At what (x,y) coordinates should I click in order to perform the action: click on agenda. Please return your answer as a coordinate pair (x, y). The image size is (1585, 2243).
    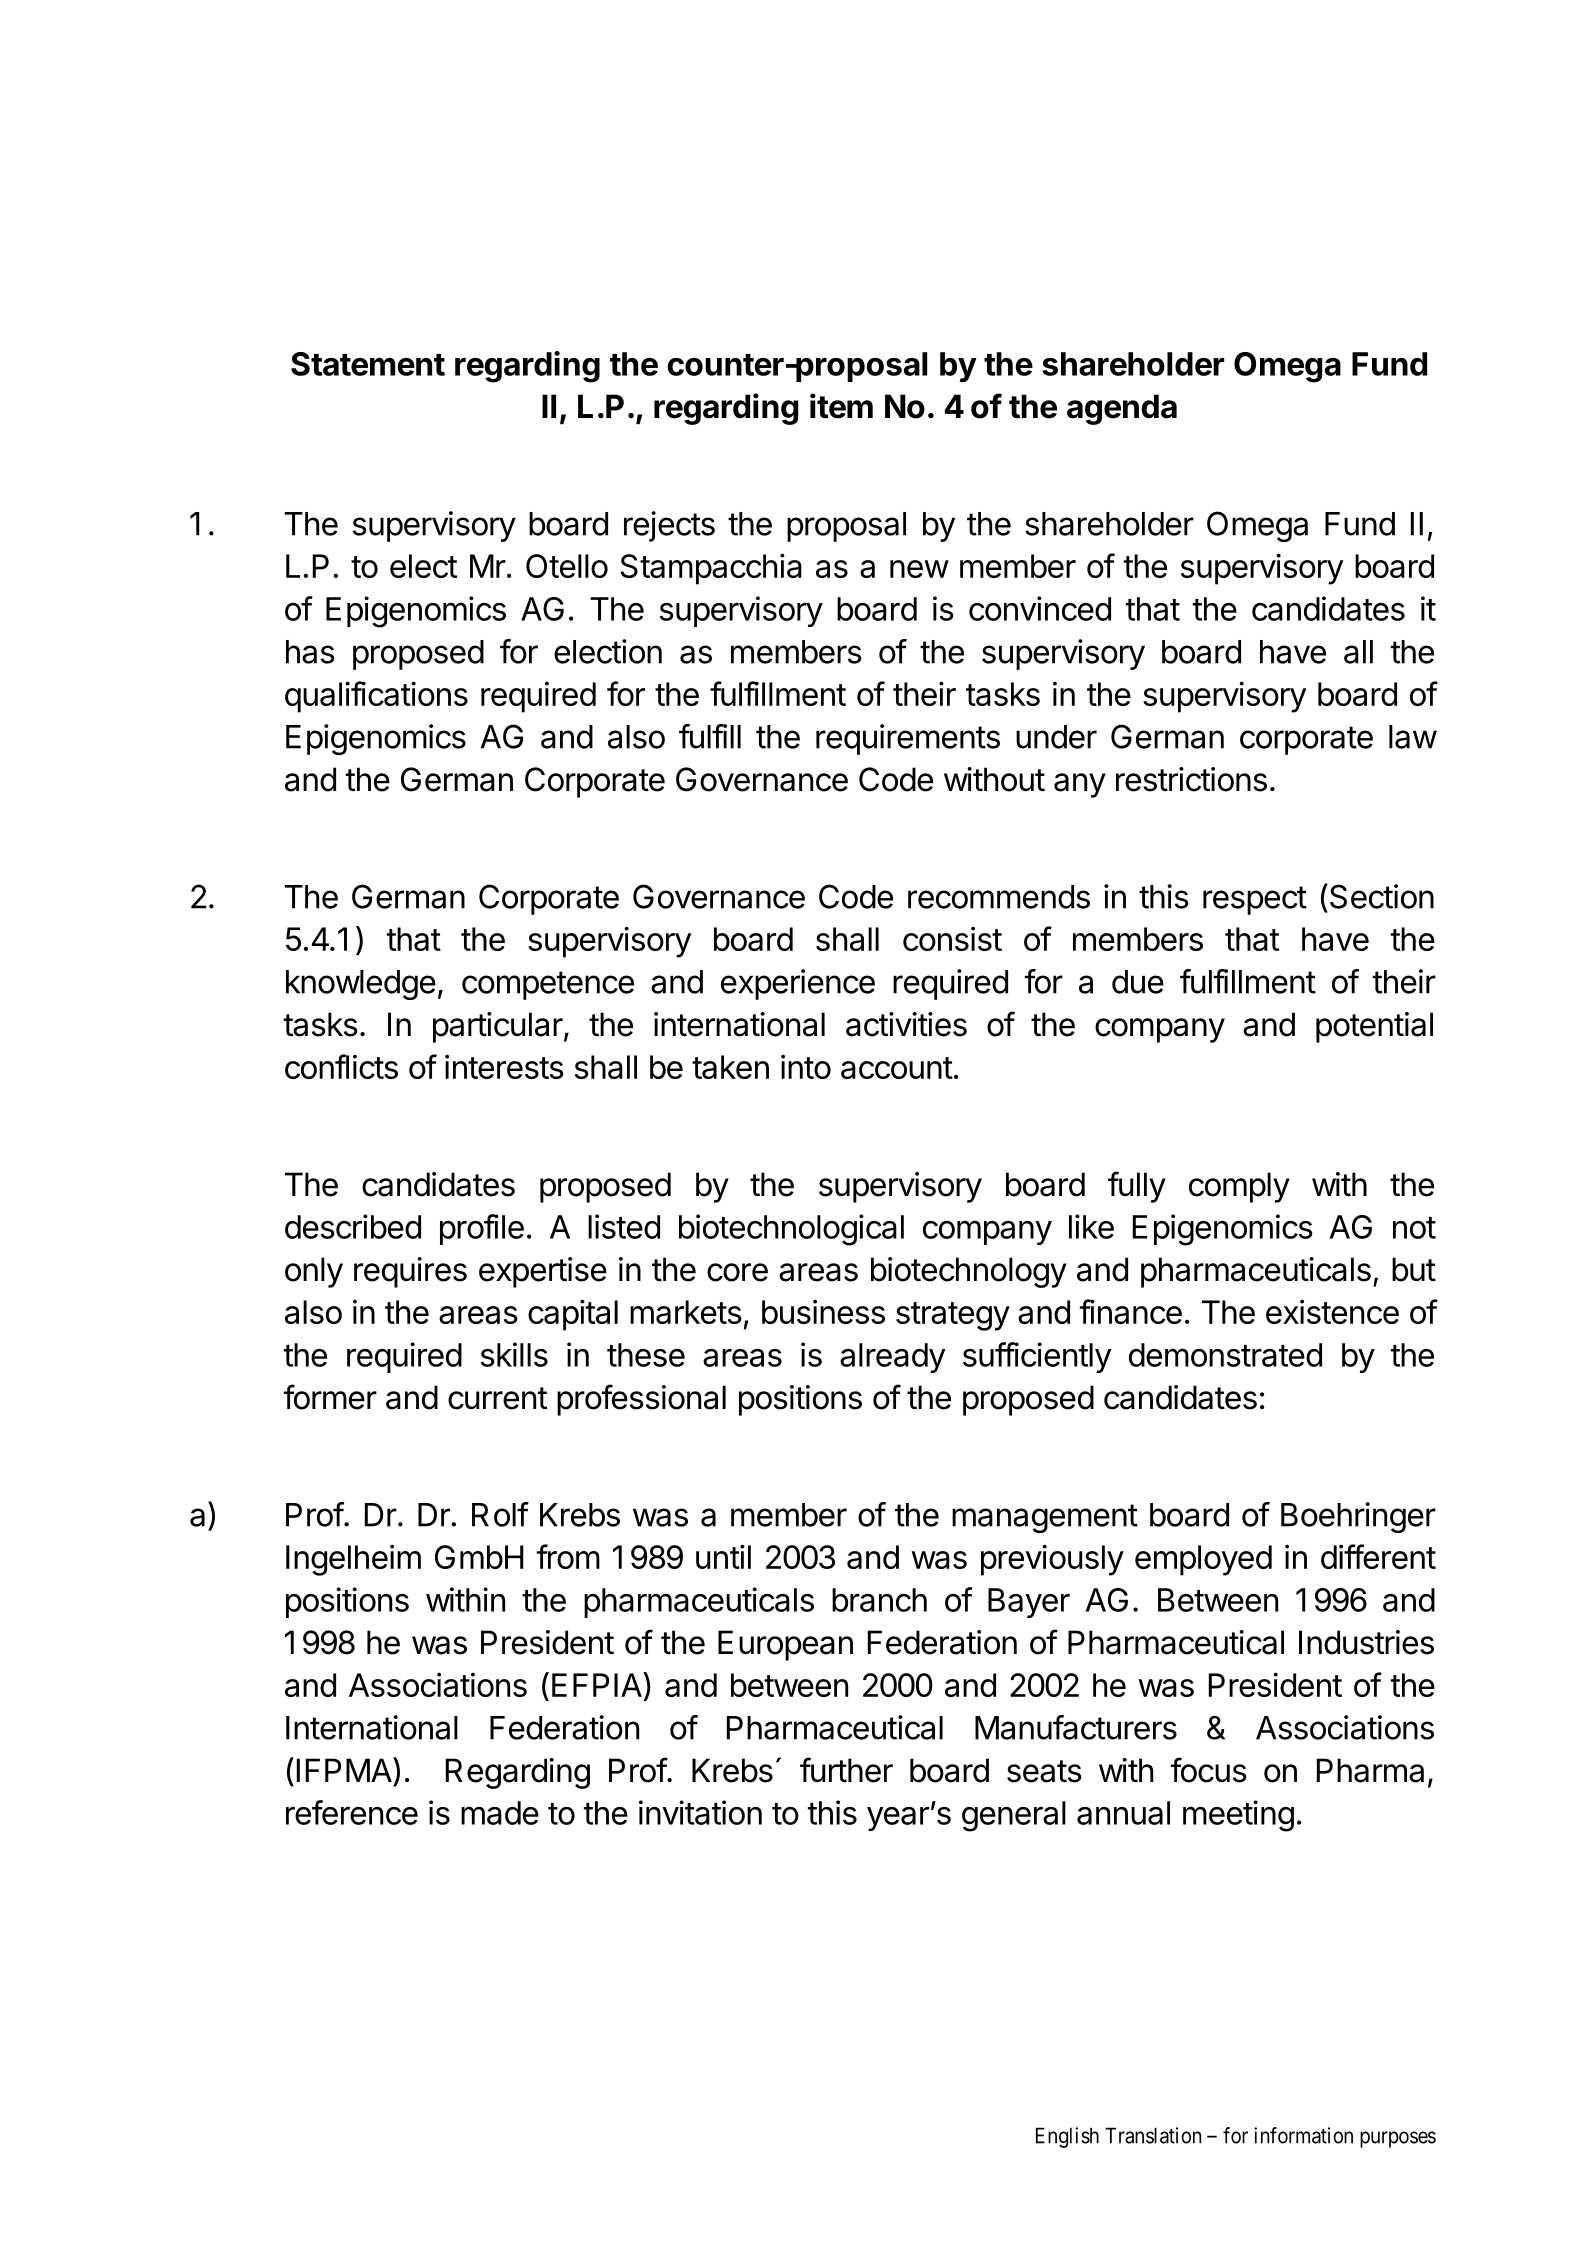
    Looking at the image, I should click on (1122, 409).
